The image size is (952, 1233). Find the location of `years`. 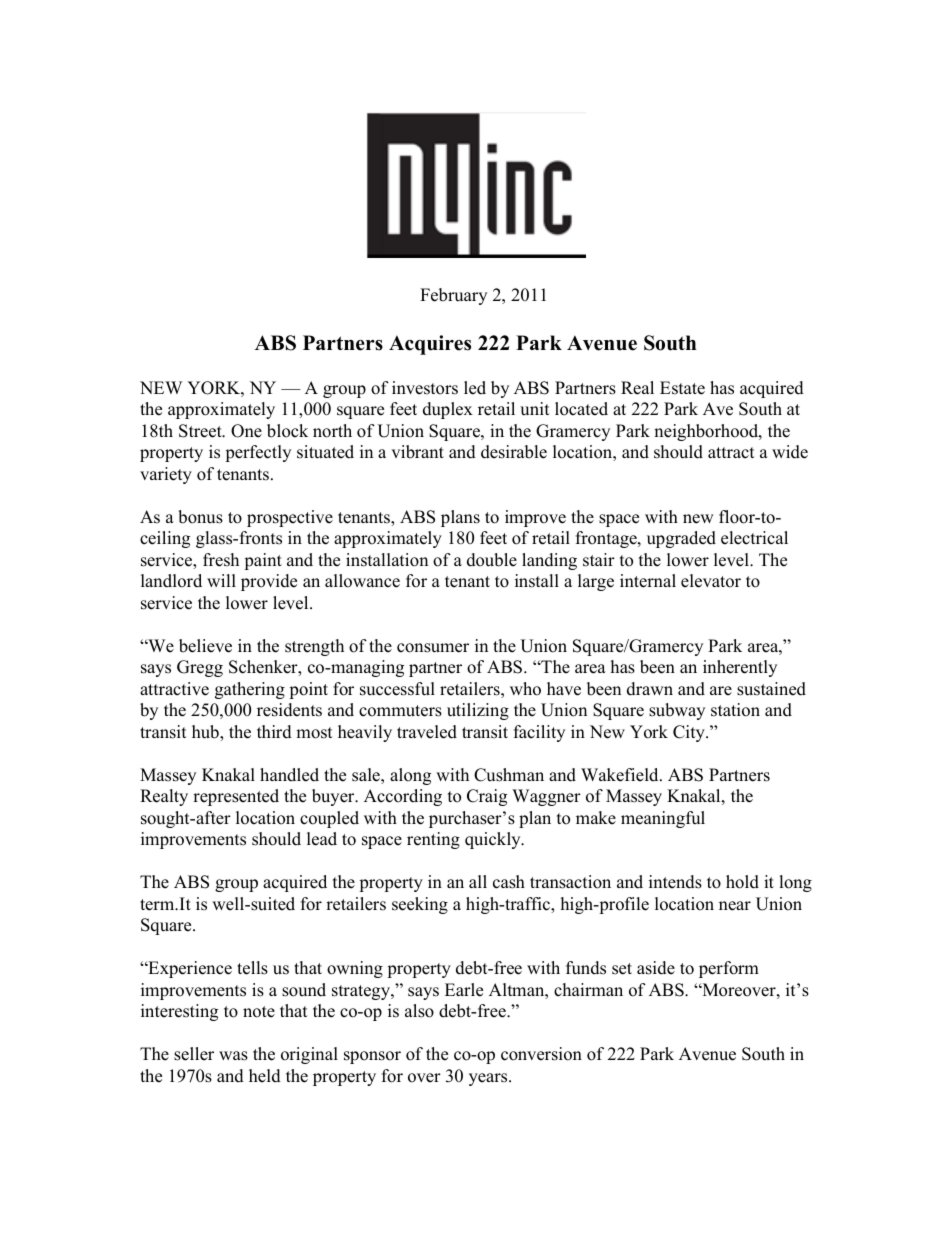

years is located at coordinates (489, 1079).
